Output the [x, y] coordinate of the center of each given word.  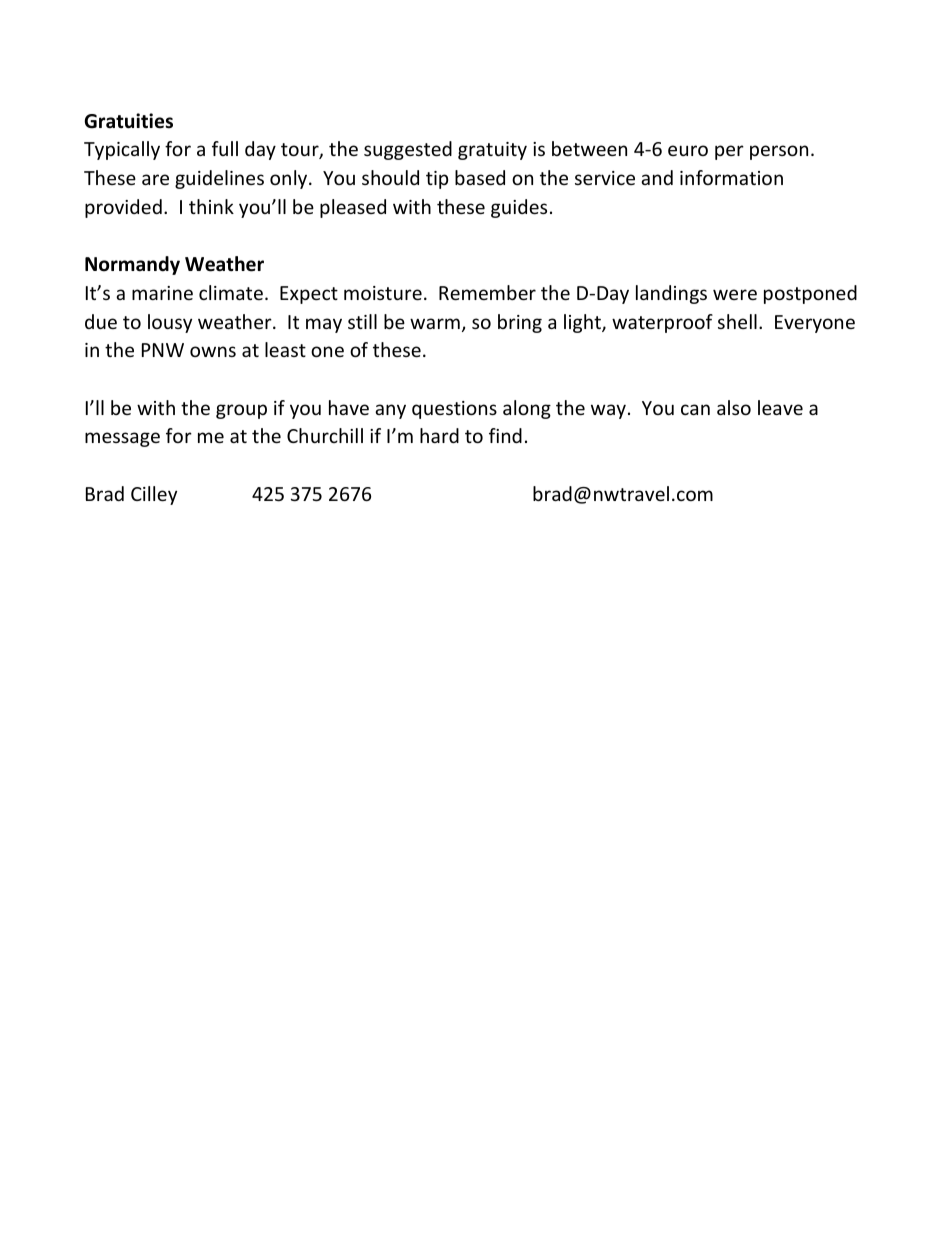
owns [213, 351]
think [211, 206]
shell [737, 321]
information [731, 177]
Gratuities [128, 121]
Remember [487, 292]
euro [688, 150]
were [735, 294]
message [122, 439]
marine [162, 293]
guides [519, 208]
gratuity [492, 151]
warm [435, 323]
